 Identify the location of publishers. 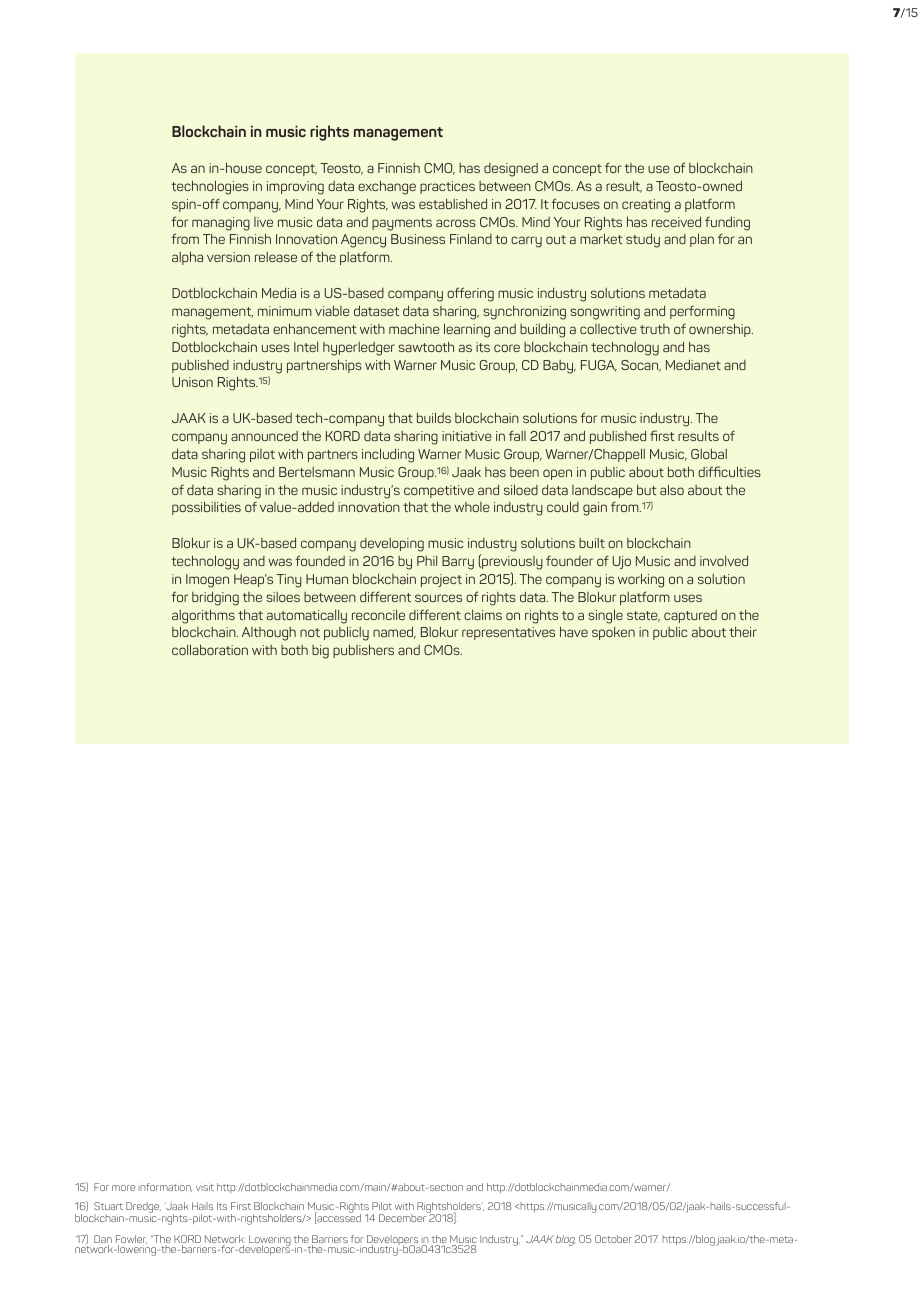
(363, 651).
